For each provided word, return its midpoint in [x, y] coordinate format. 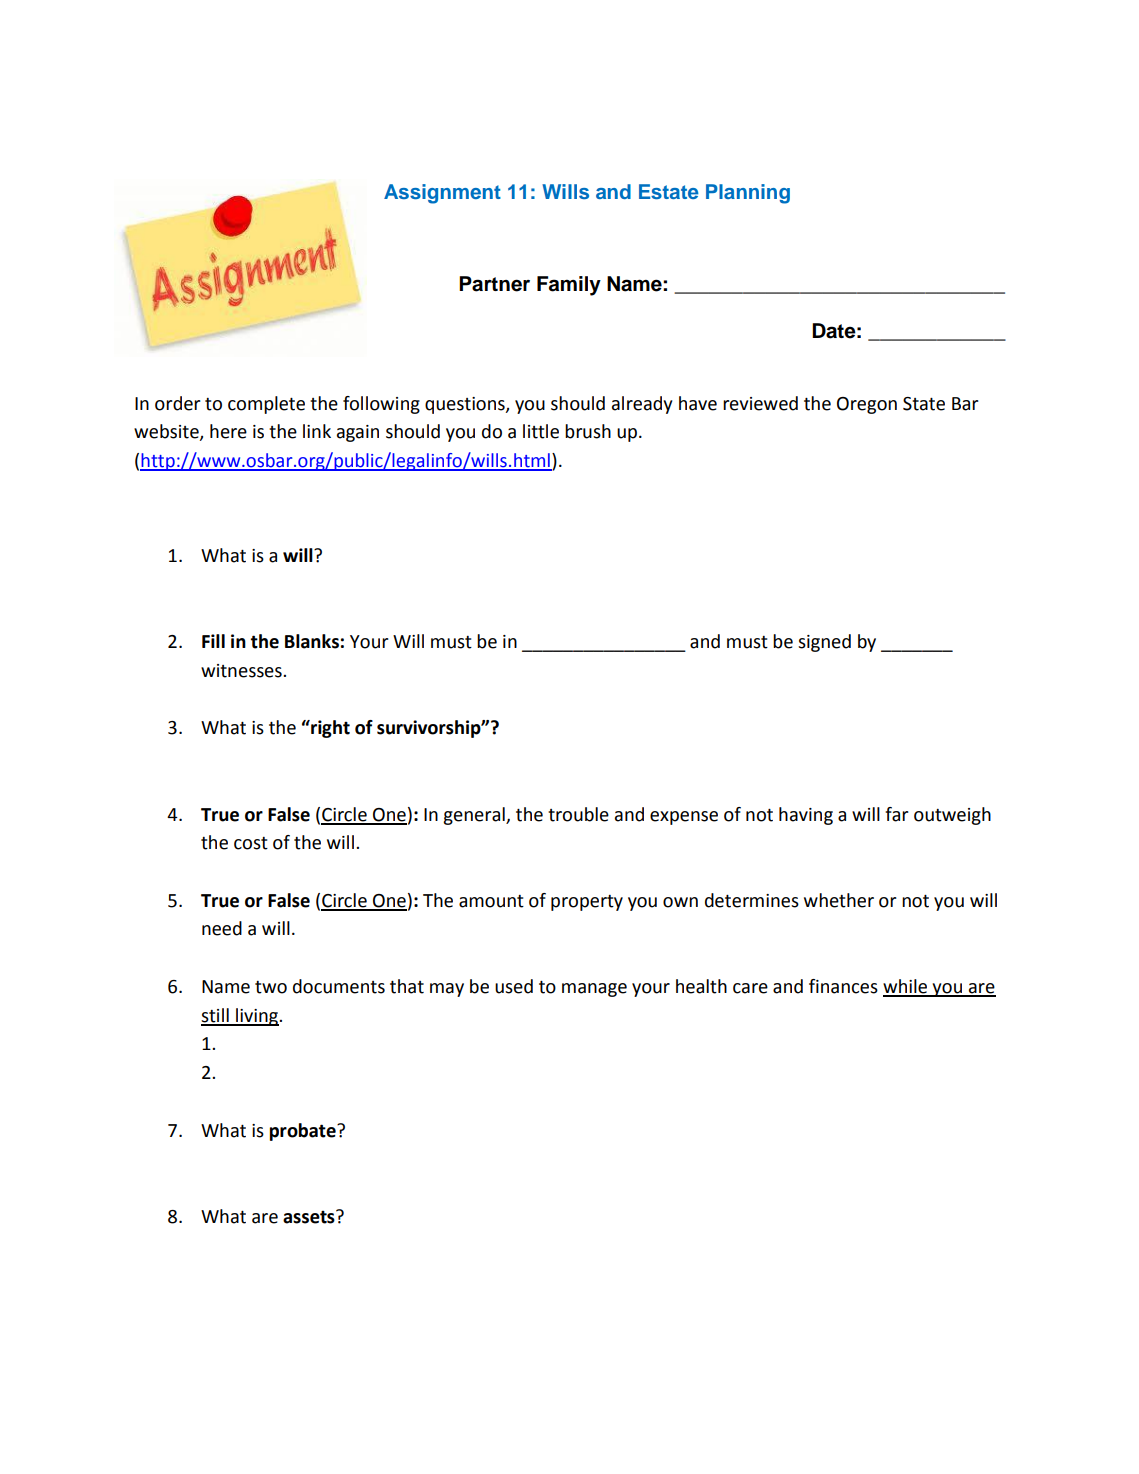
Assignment [442, 194]
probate [304, 1132]
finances [843, 986]
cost [251, 843]
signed [824, 643]
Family [569, 286]
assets [310, 1217]
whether [839, 900]
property [587, 903]
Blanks [312, 641]
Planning [748, 194]
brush [588, 431]
